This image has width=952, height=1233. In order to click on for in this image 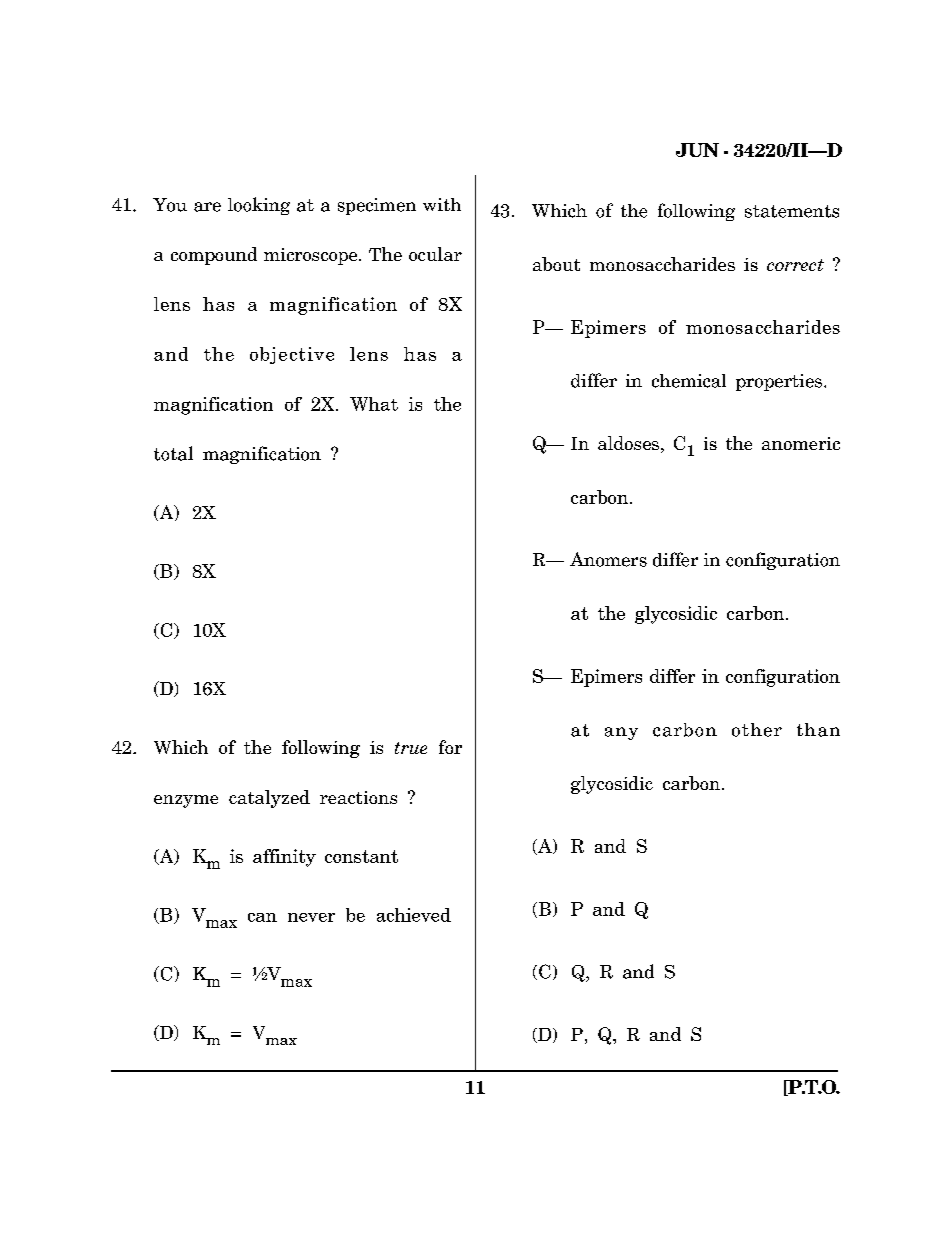, I will do `click(450, 747)`.
